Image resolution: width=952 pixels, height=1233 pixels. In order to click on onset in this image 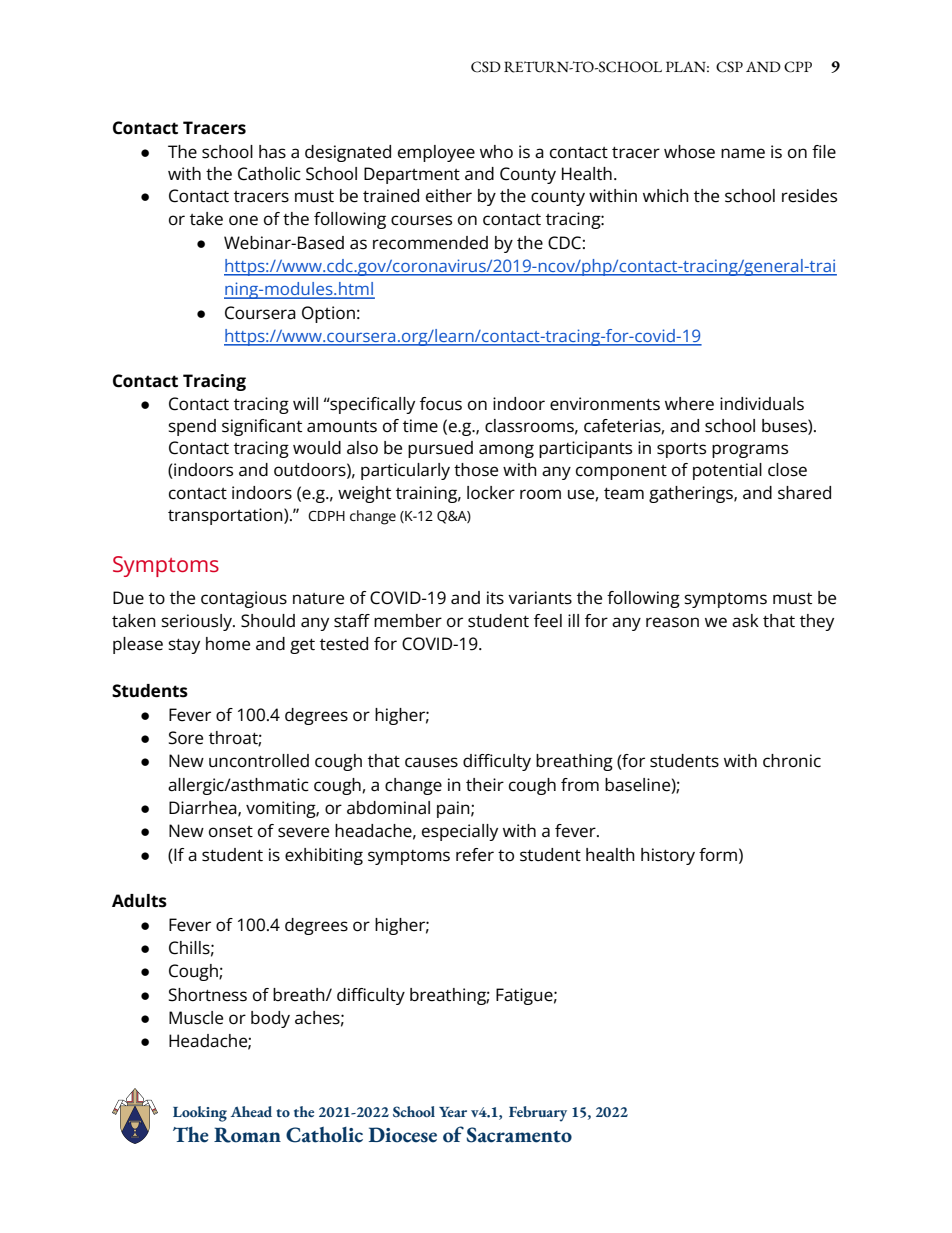, I will do `click(231, 832)`.
